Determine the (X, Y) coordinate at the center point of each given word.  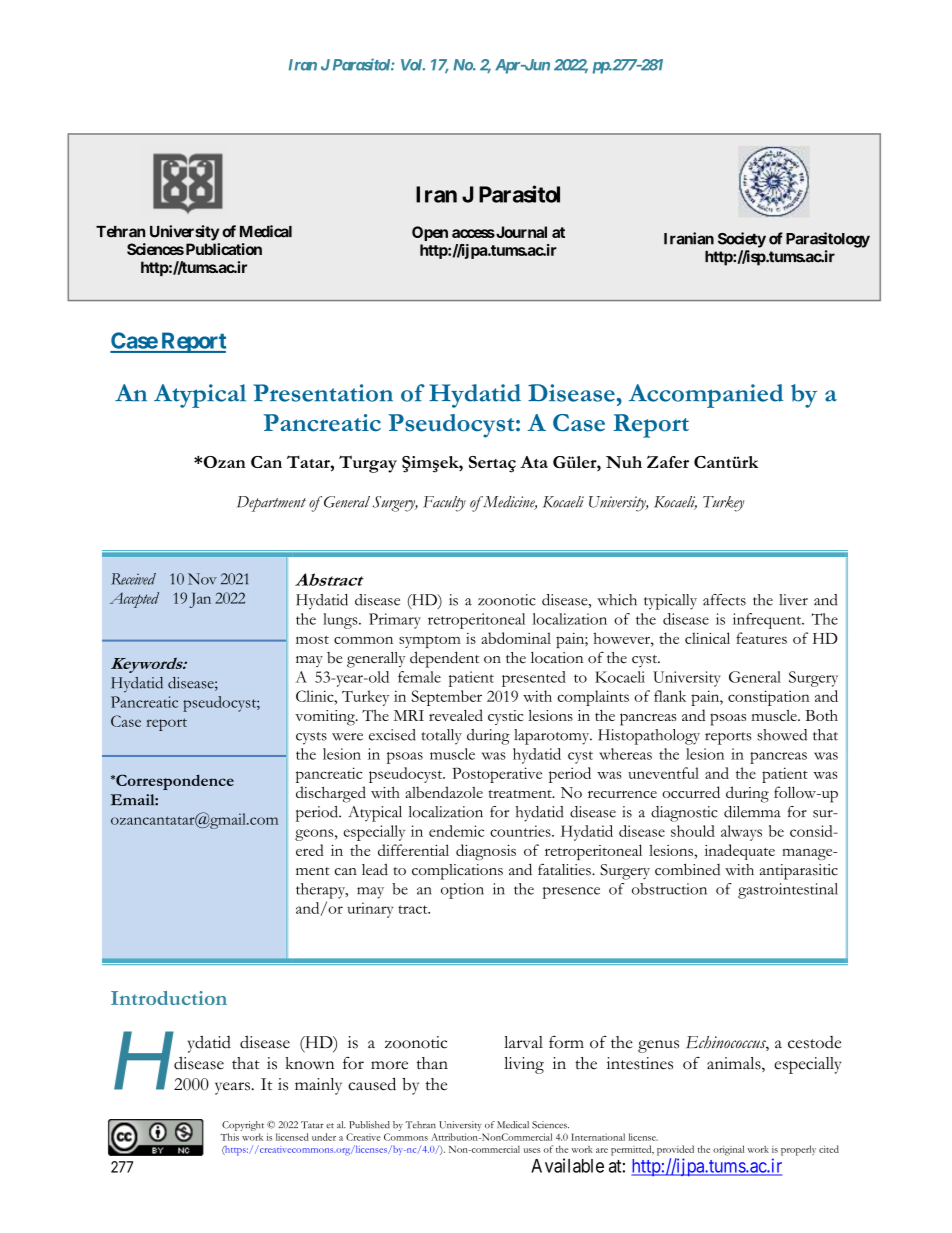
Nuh (624, 462)
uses (532, 1150)
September (446, 698)
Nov (202, 579)
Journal (520, 232)
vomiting (326, 718)
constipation (769, 698)
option (462, 891)
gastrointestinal (788, 891)
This (230, 1137)
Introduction (169, 998)
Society (742, 240)
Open (430, 233)
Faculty (444, 504)
